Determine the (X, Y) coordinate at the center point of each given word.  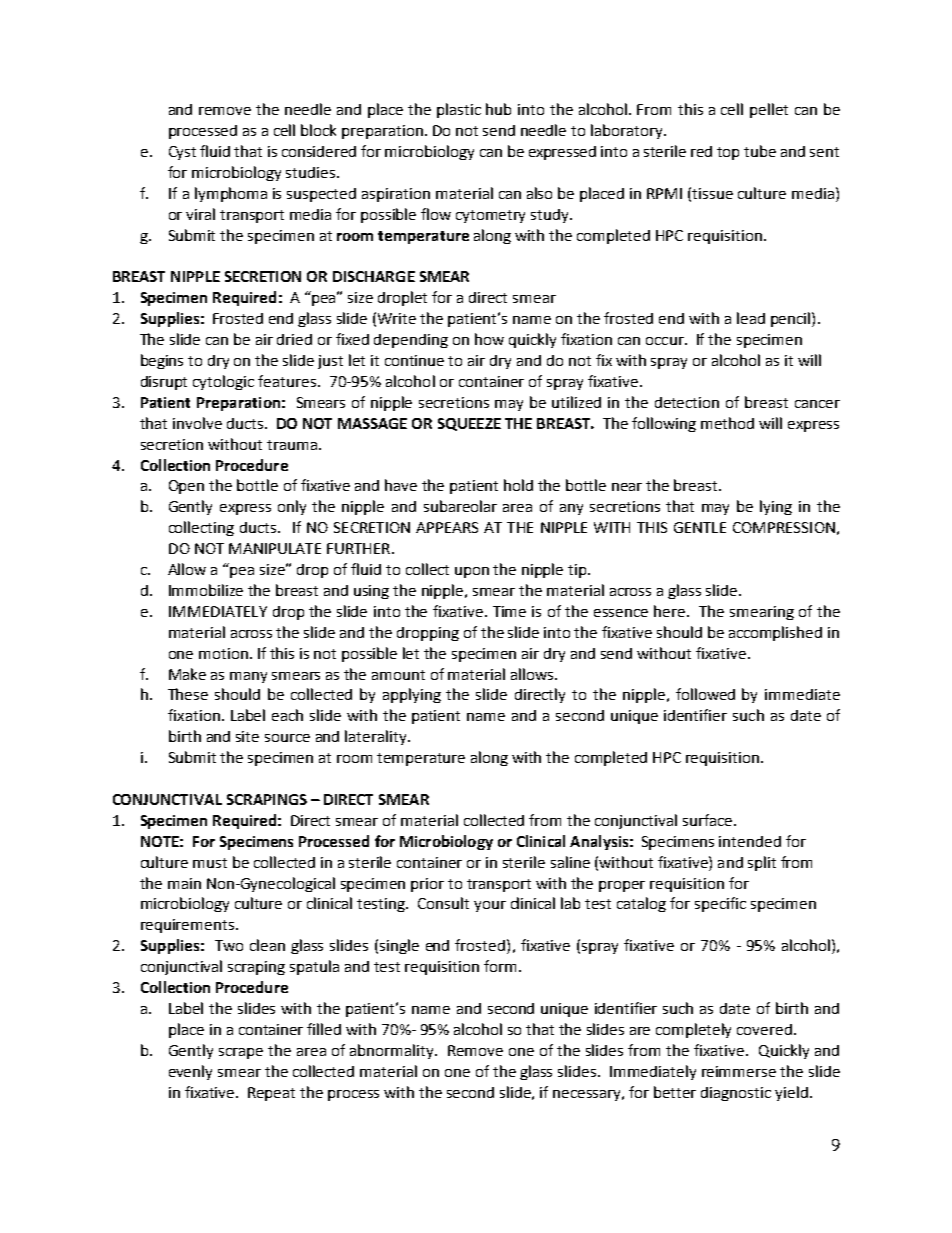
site (247, 736)
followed (705, 694)
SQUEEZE (469, 424)
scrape (241, 1053)
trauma (292, 445)
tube (760, 151)
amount (398, 675)
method (727, 423)
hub (498, 109)
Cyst (182, 153)
